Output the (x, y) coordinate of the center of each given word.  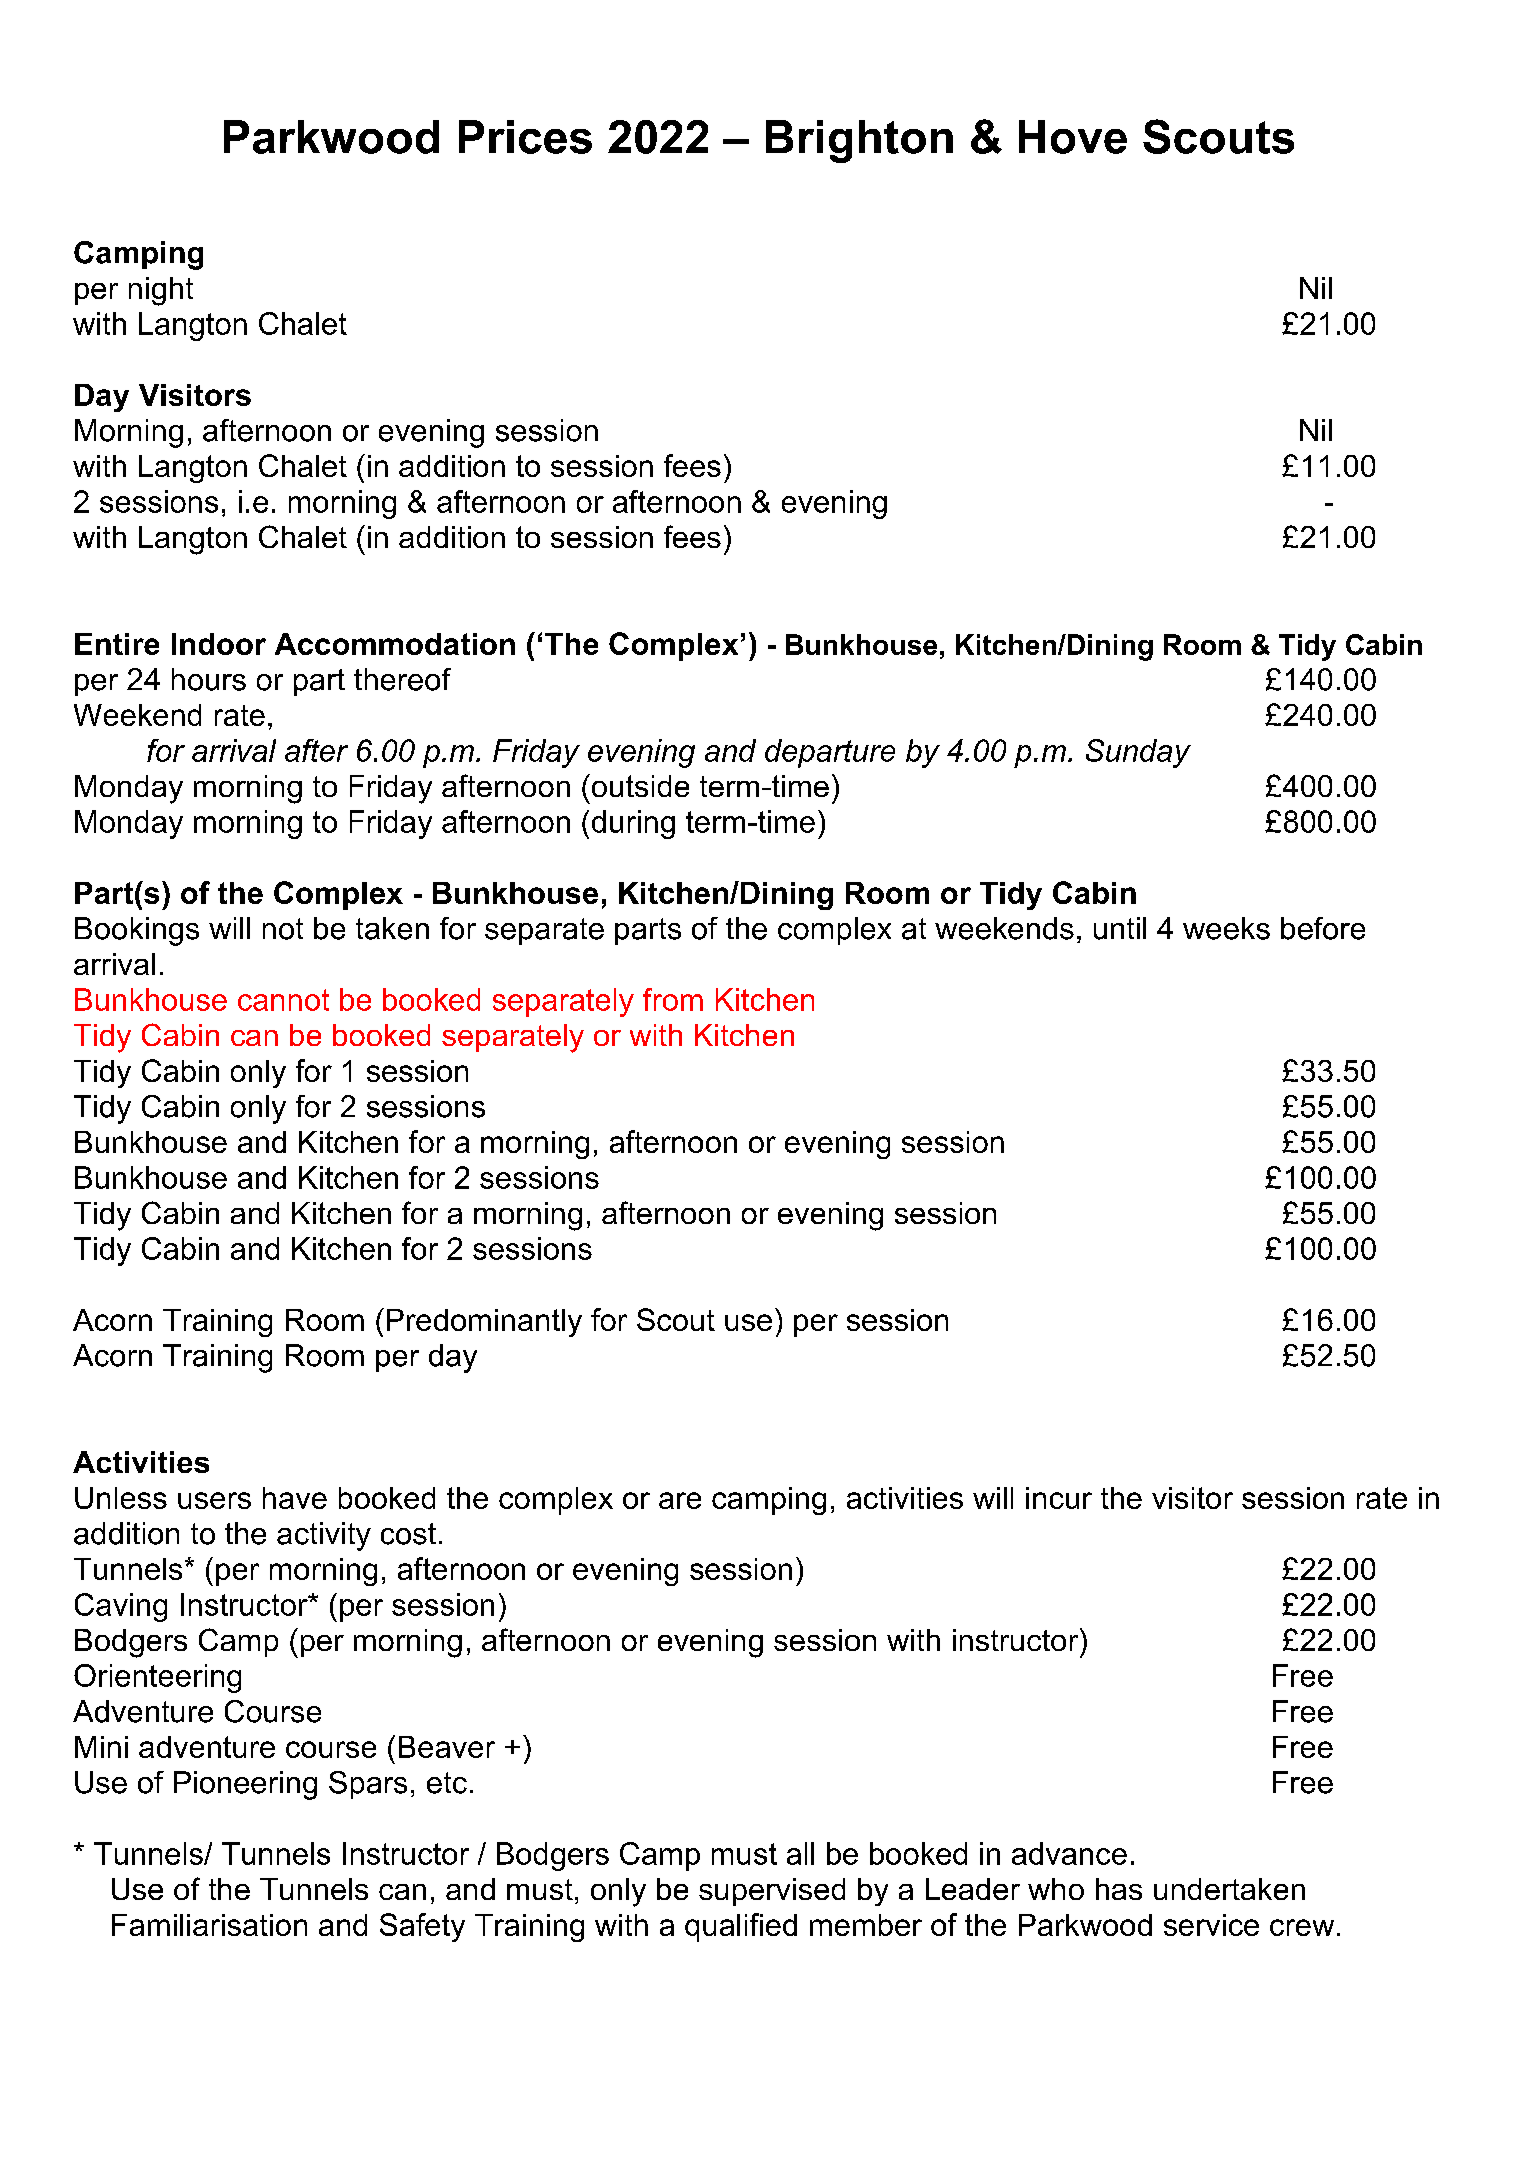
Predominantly (484, 1323)
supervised (772, 1892)
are (680, 1500)
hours (209, 679)
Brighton (859, 141)
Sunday (1138, 753)
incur (1059, 1498)
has (1119, 1889)
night (161, 291)
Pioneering (245, 1785)
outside (639, 785)
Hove (1073, 137)
